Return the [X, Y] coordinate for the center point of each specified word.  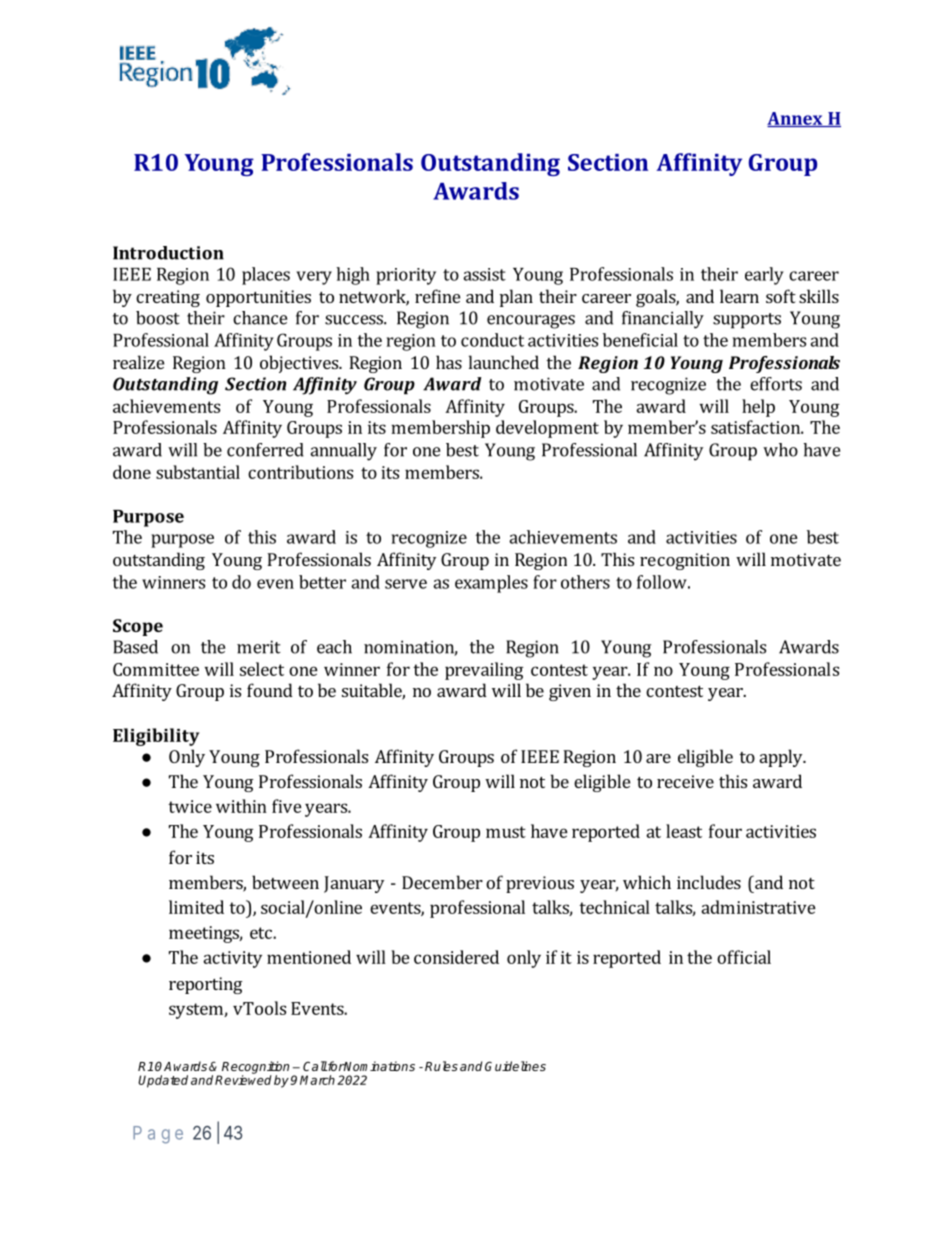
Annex [796, 119]
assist [484, 274]
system [197, 1011]
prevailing [484, 671]
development [547, 429]
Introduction [168, 253]
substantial [198, 472]
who [780, 450]
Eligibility [156, 737]
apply [782, 758]
